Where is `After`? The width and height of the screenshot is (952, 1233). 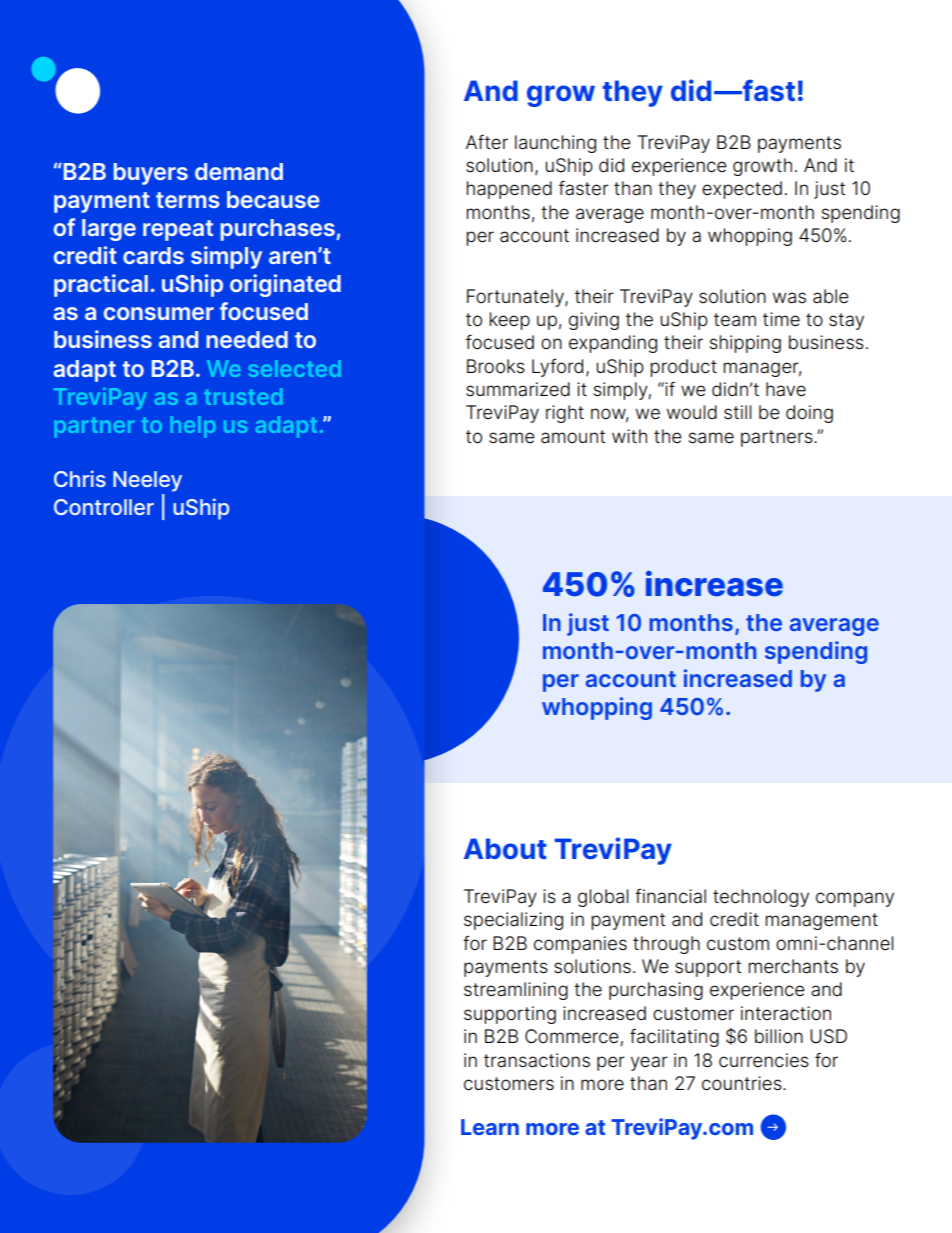 After is located at coordinates (487, 142).
